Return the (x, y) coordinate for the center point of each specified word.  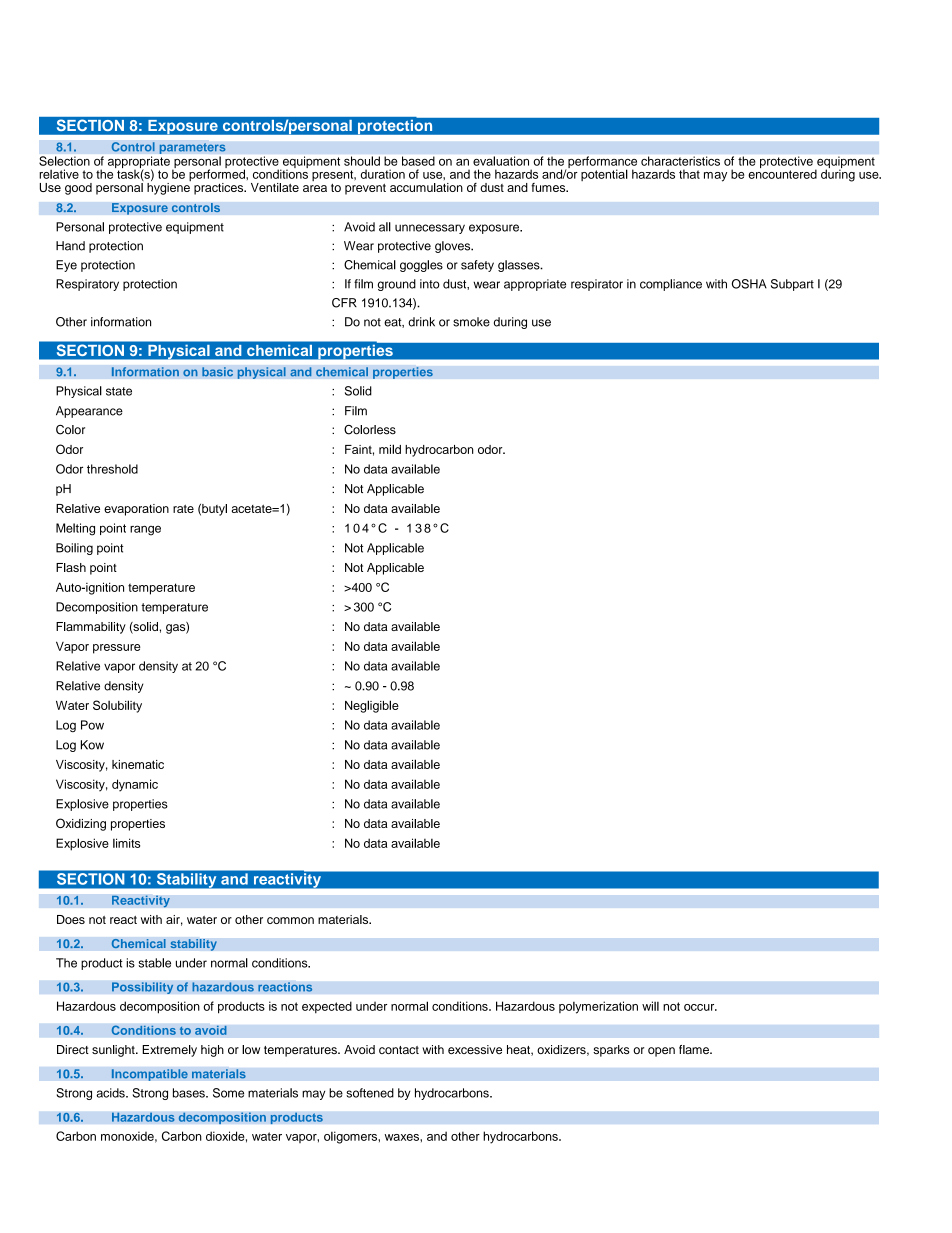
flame (695, 1049)
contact (399, 1050)
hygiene (169, 187)
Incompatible (149, 1075)
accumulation (426, 187)
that (689, 174)
